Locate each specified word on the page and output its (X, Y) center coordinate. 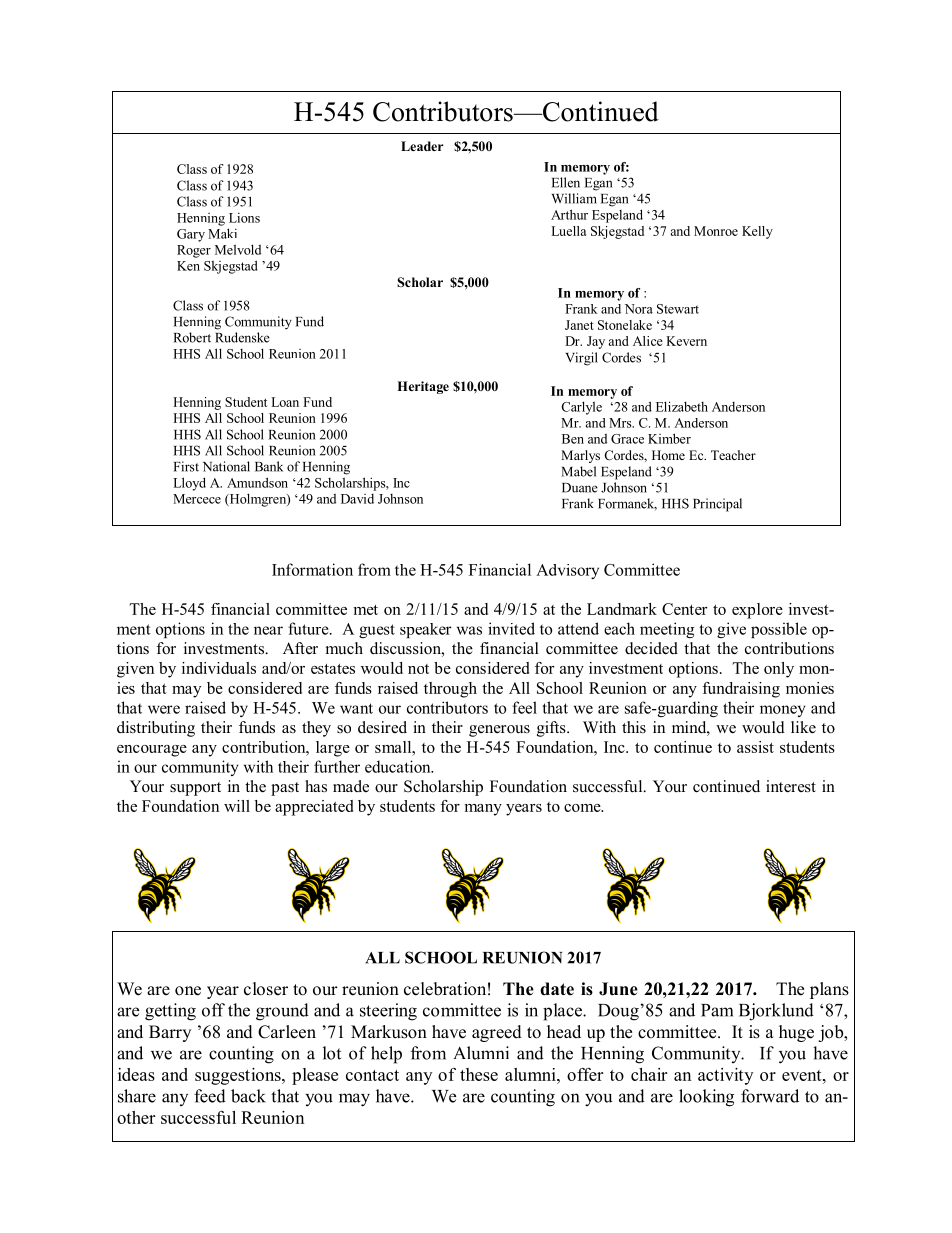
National (226, 466)
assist (755, 747)
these (479, 1074)
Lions (244, 217)
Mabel (578, 471)
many (483, 810)
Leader (422, 146)
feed (210, 1096)
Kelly (757, 232)
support (195, 789)
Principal (717, 505)
